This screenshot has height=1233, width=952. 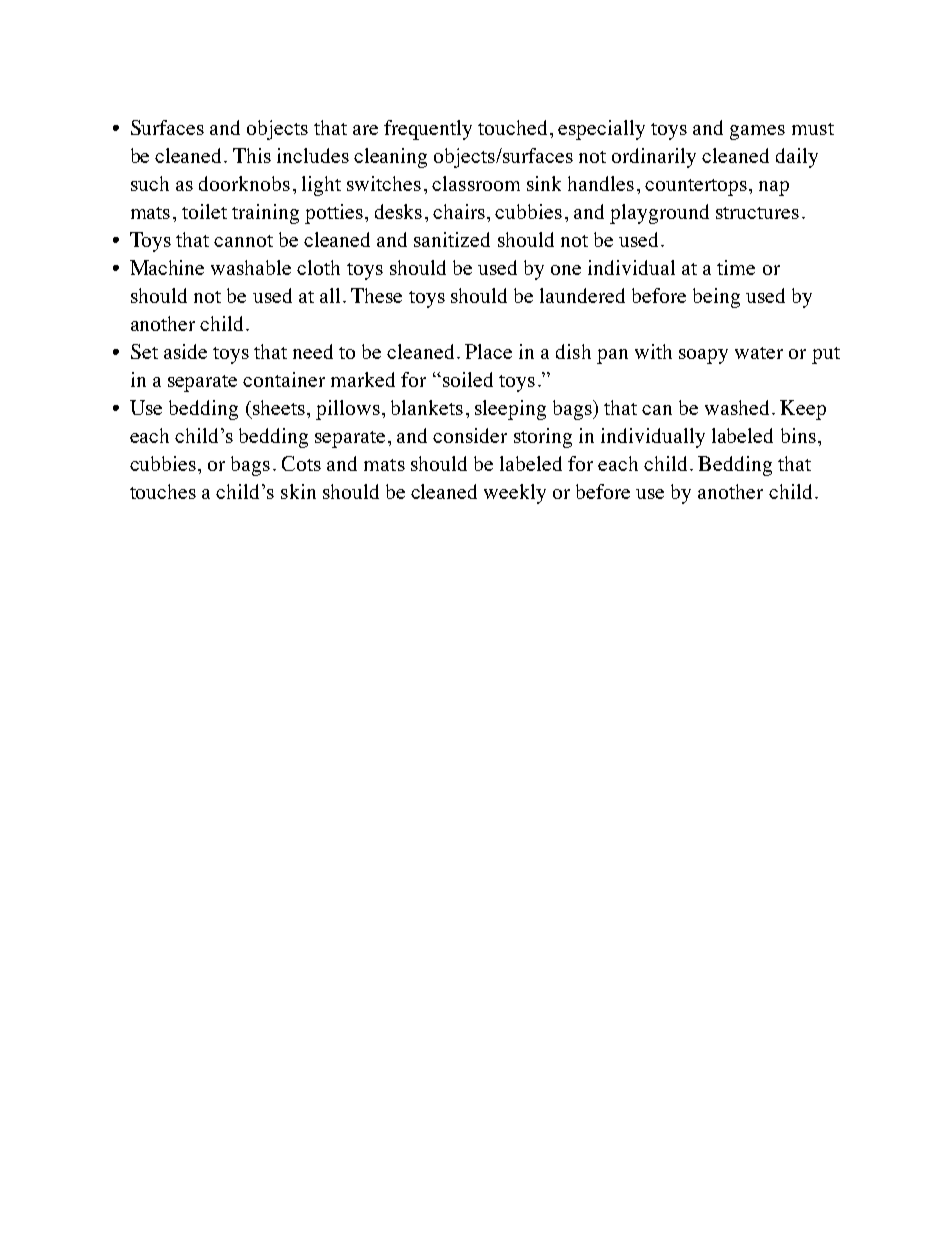 I want to click on time, so click(x=736, y=267).
